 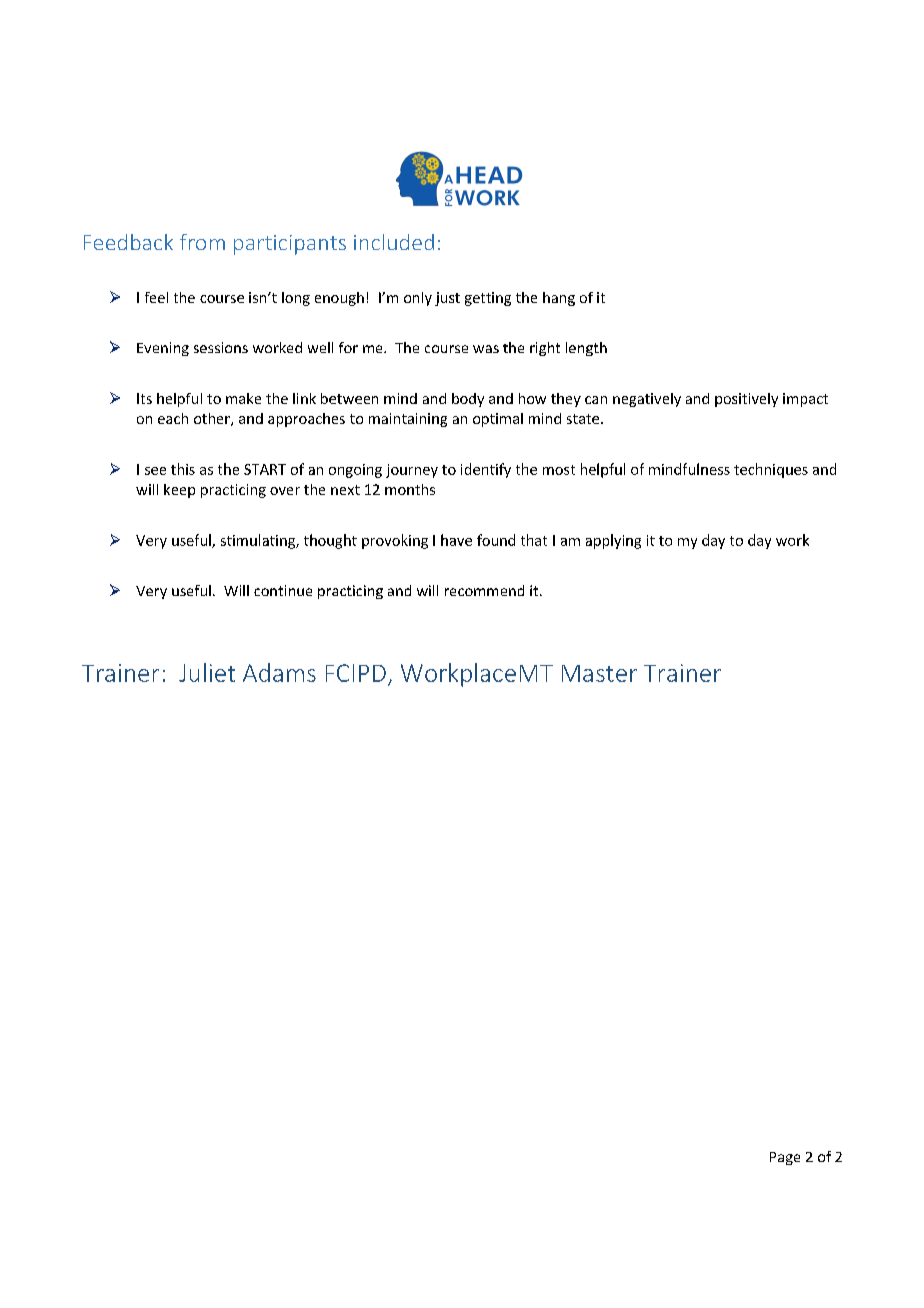 I want to click on continue, so click(x=283, y=590).
